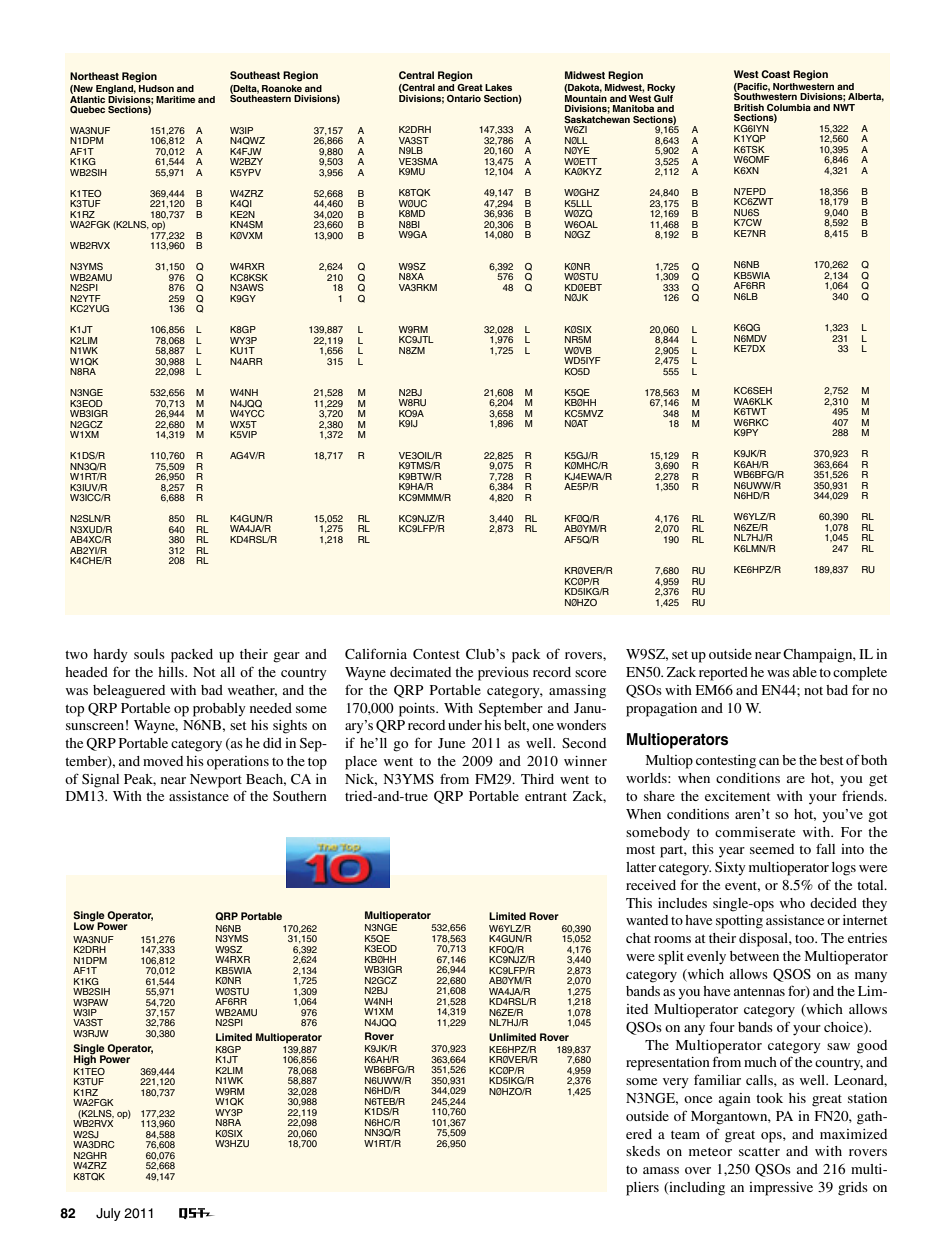  Describe the element at coordinates (723, 674) in the screenshot. I see `reported` at that location.
